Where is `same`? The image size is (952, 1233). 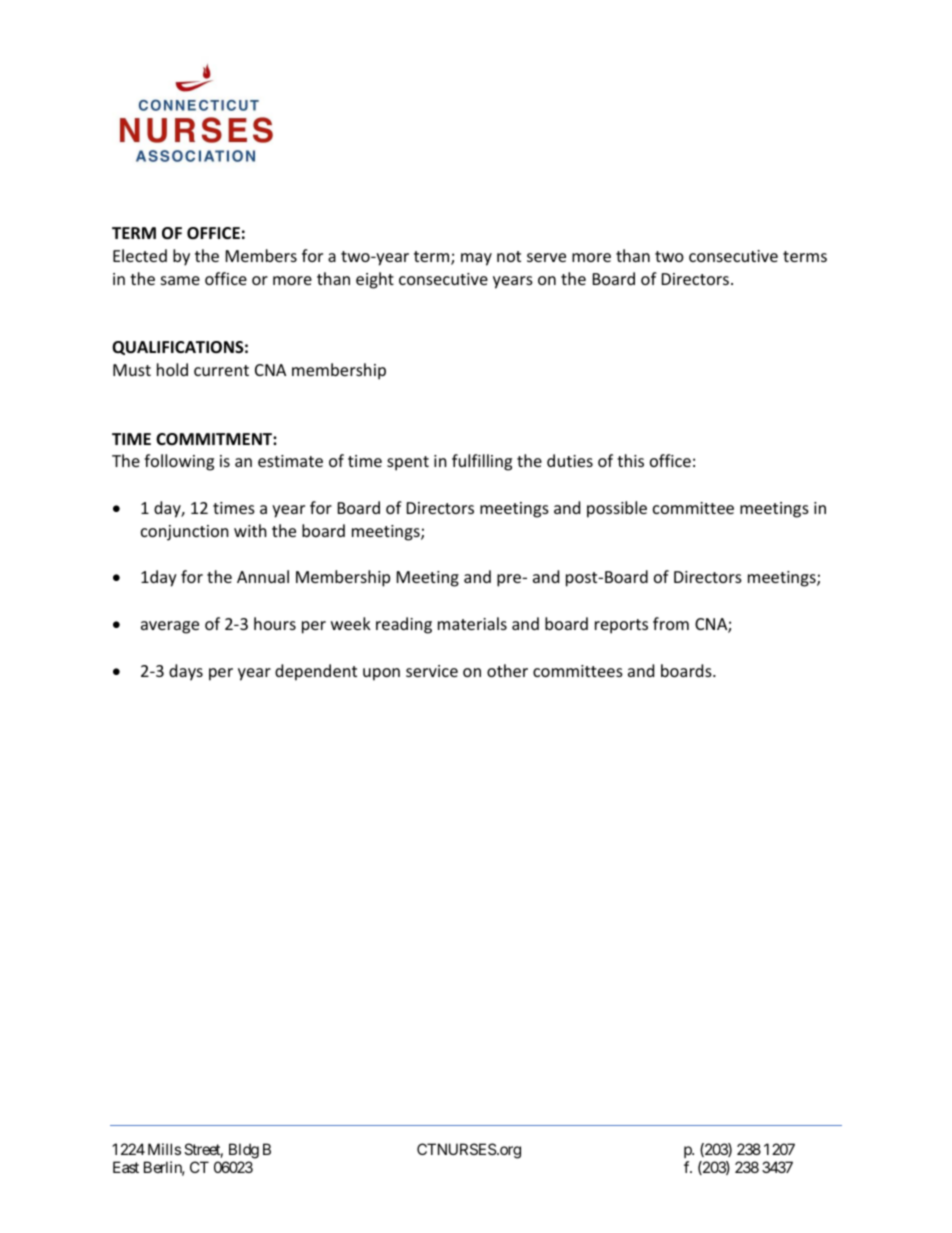
same is located at coordinates (180, 280).
